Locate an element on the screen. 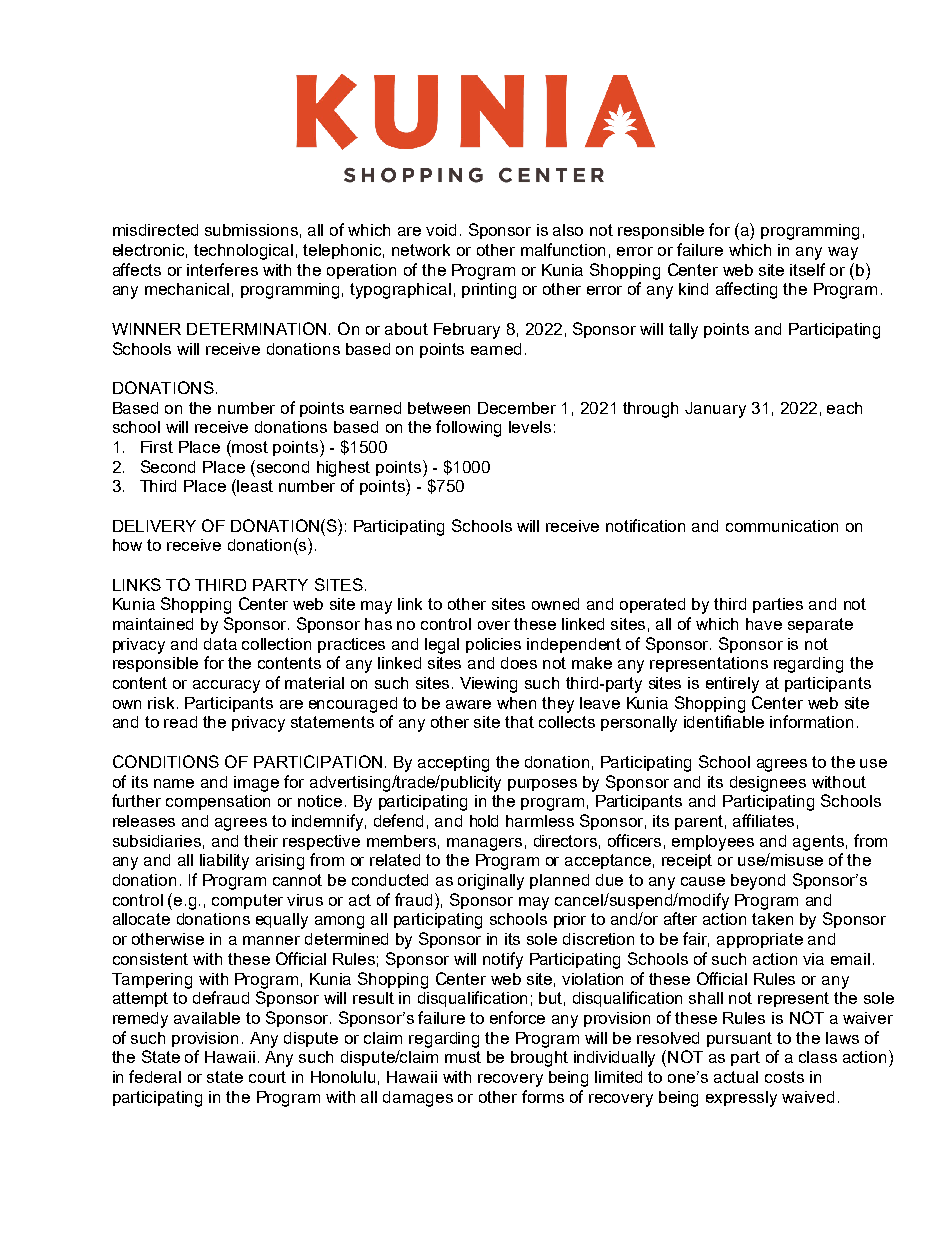 The width and height of the screenshot is (952, 1233). court is located at coordinates (267, 1077).
